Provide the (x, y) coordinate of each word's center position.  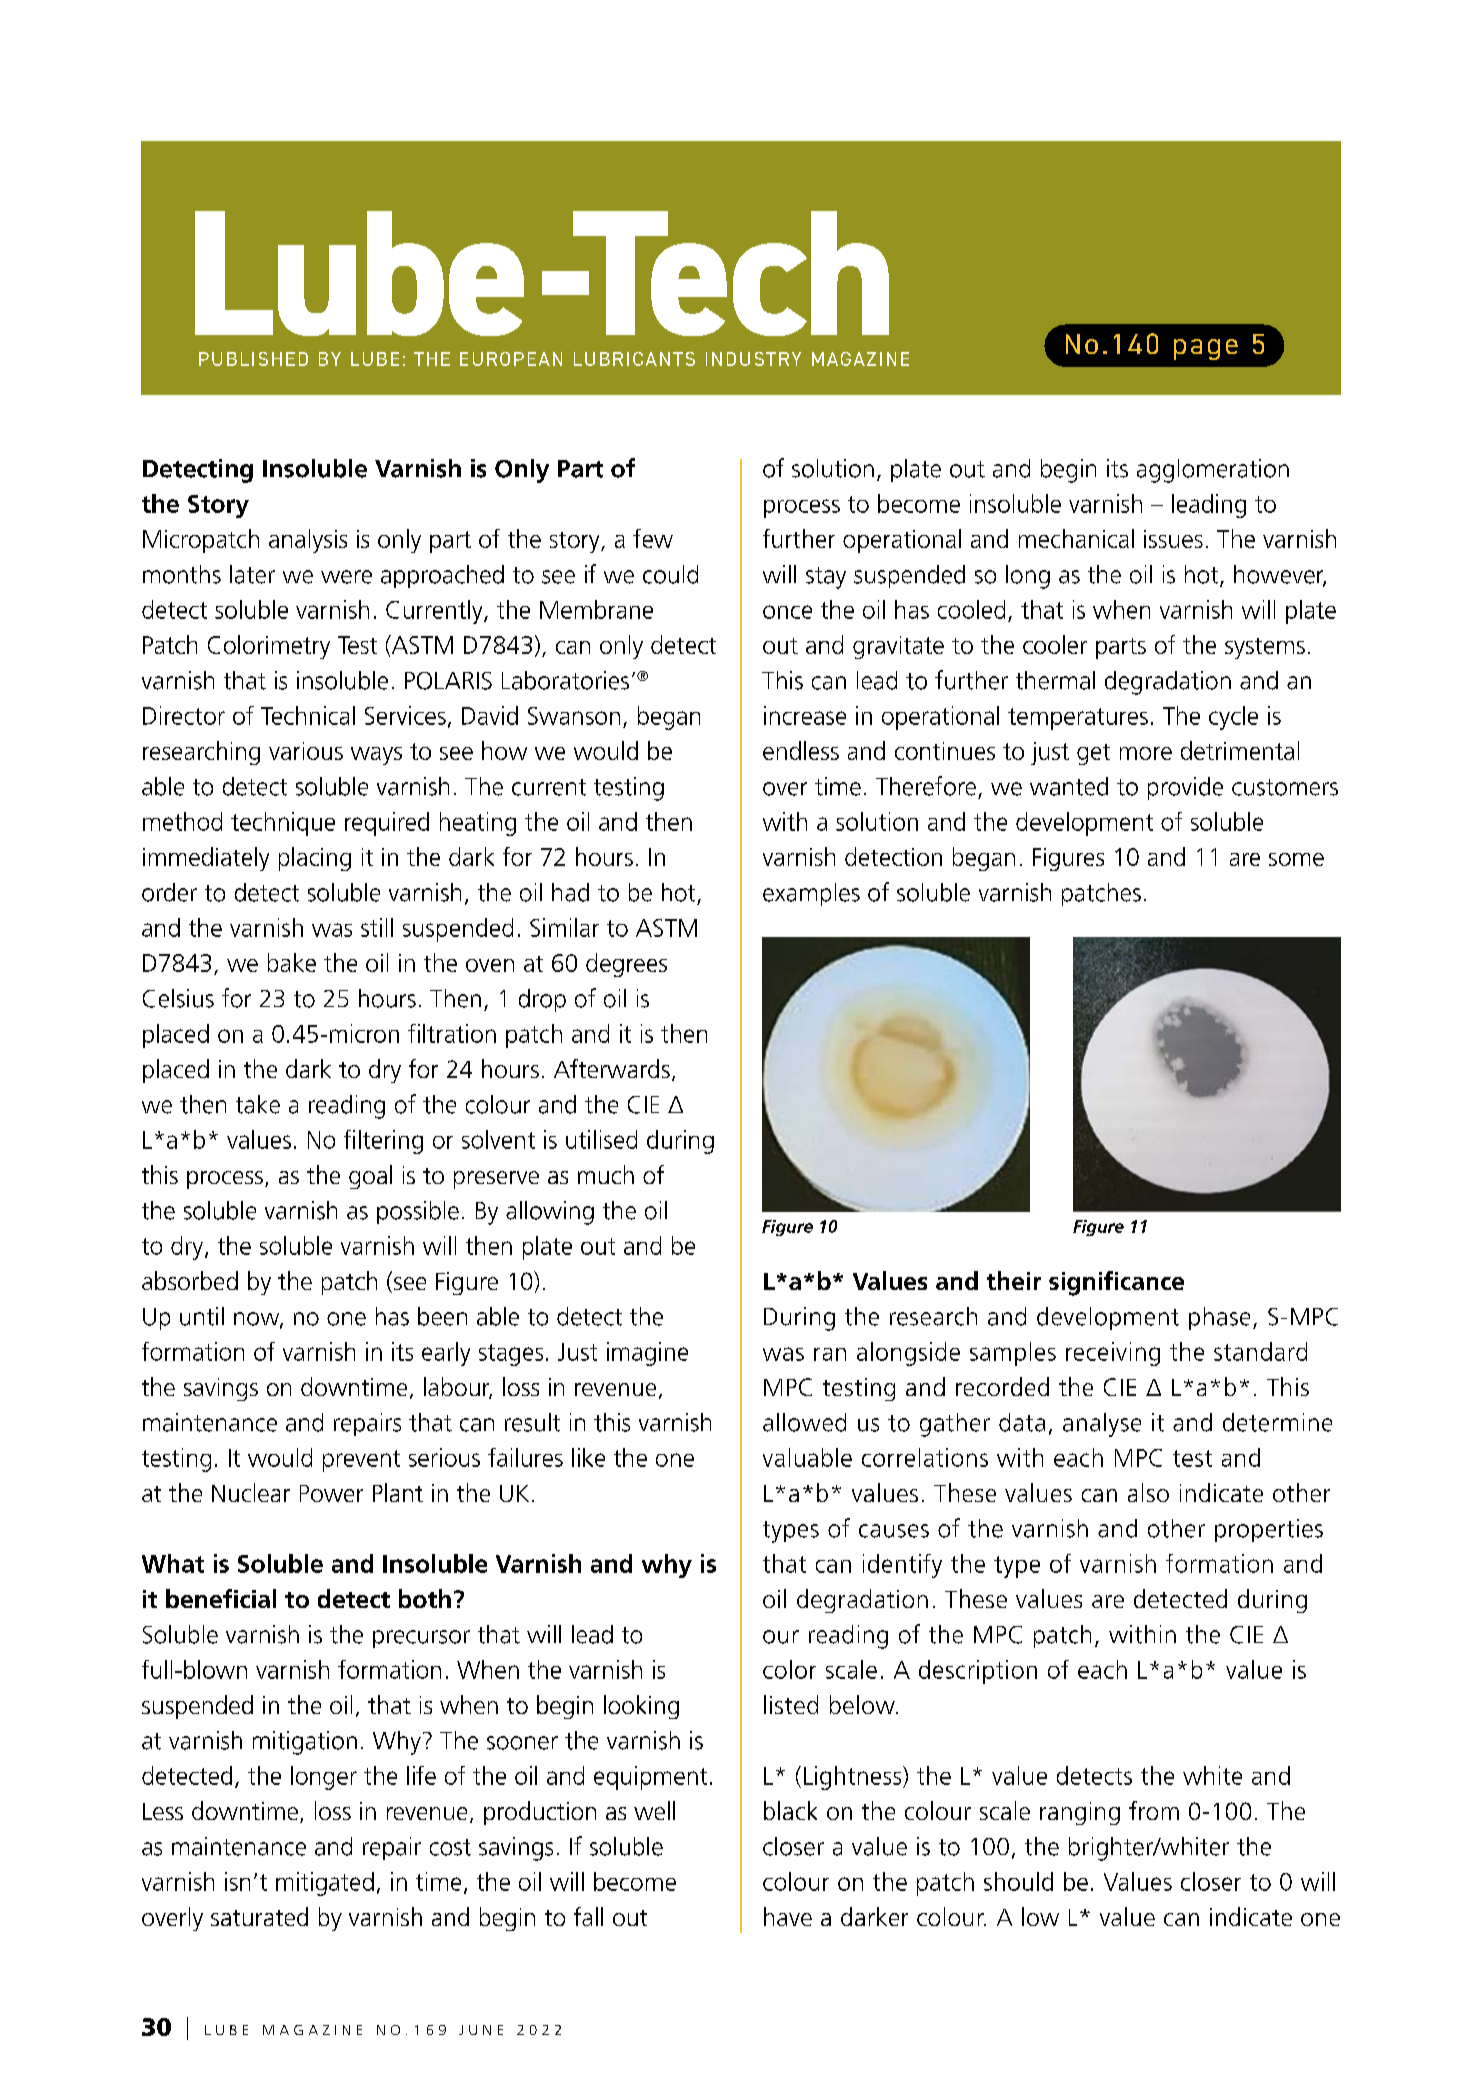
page (1206, 349)
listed (791, 1704)
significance (1116, 1283)
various (306, 751)
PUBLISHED (253, 359)
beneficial (221, 1598)
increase (805, 715)
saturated (259, 1916)
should (1018, 1881)
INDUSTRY (753, 359)
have (788, 1916)
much (606, 1174)
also (1148, 1492)
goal (370, 1177)
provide (1185, 788)
